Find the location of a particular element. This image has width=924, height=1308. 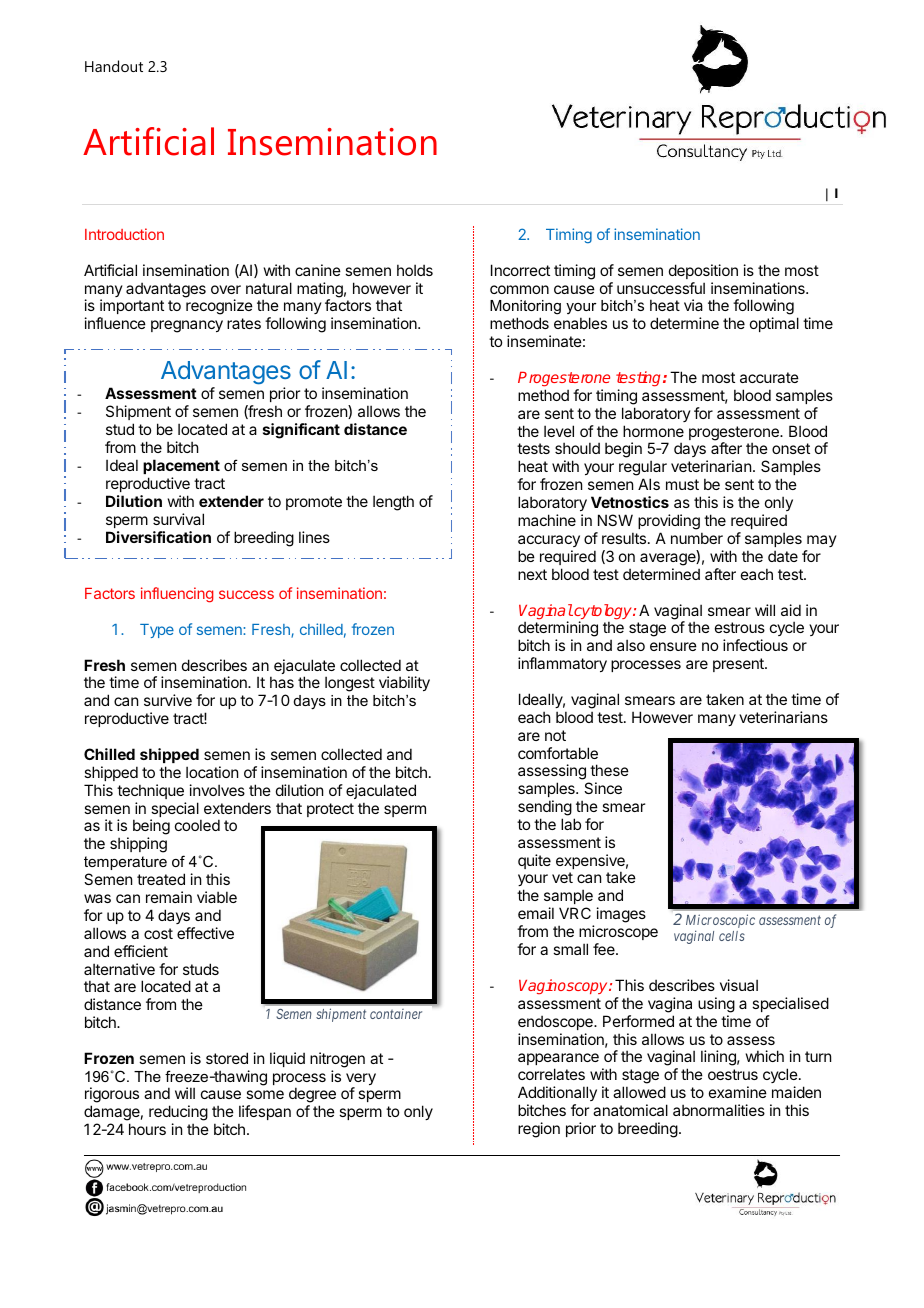

level is located at coordinates (559, 431).
